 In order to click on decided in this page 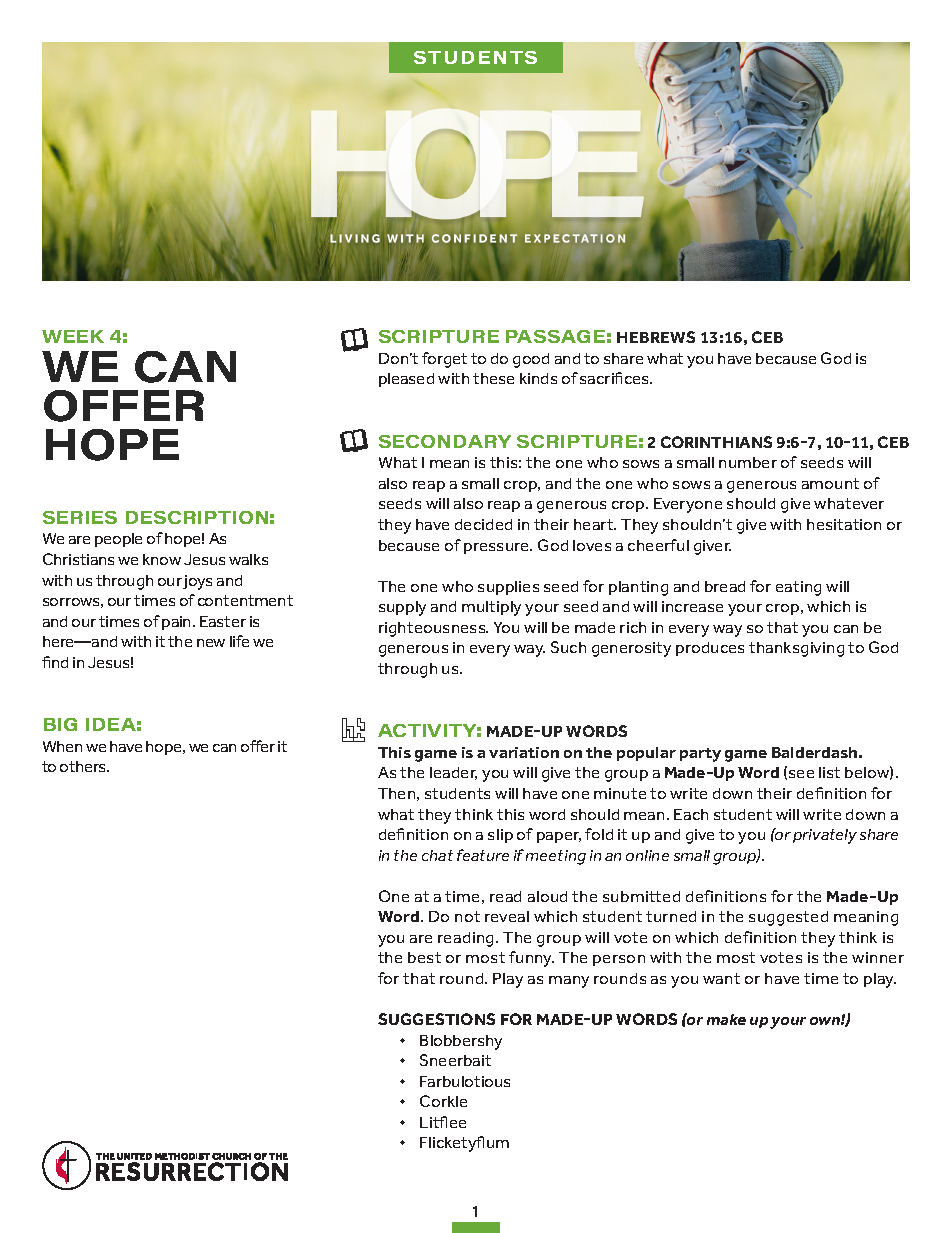, I will do `click(483, 524)`.
